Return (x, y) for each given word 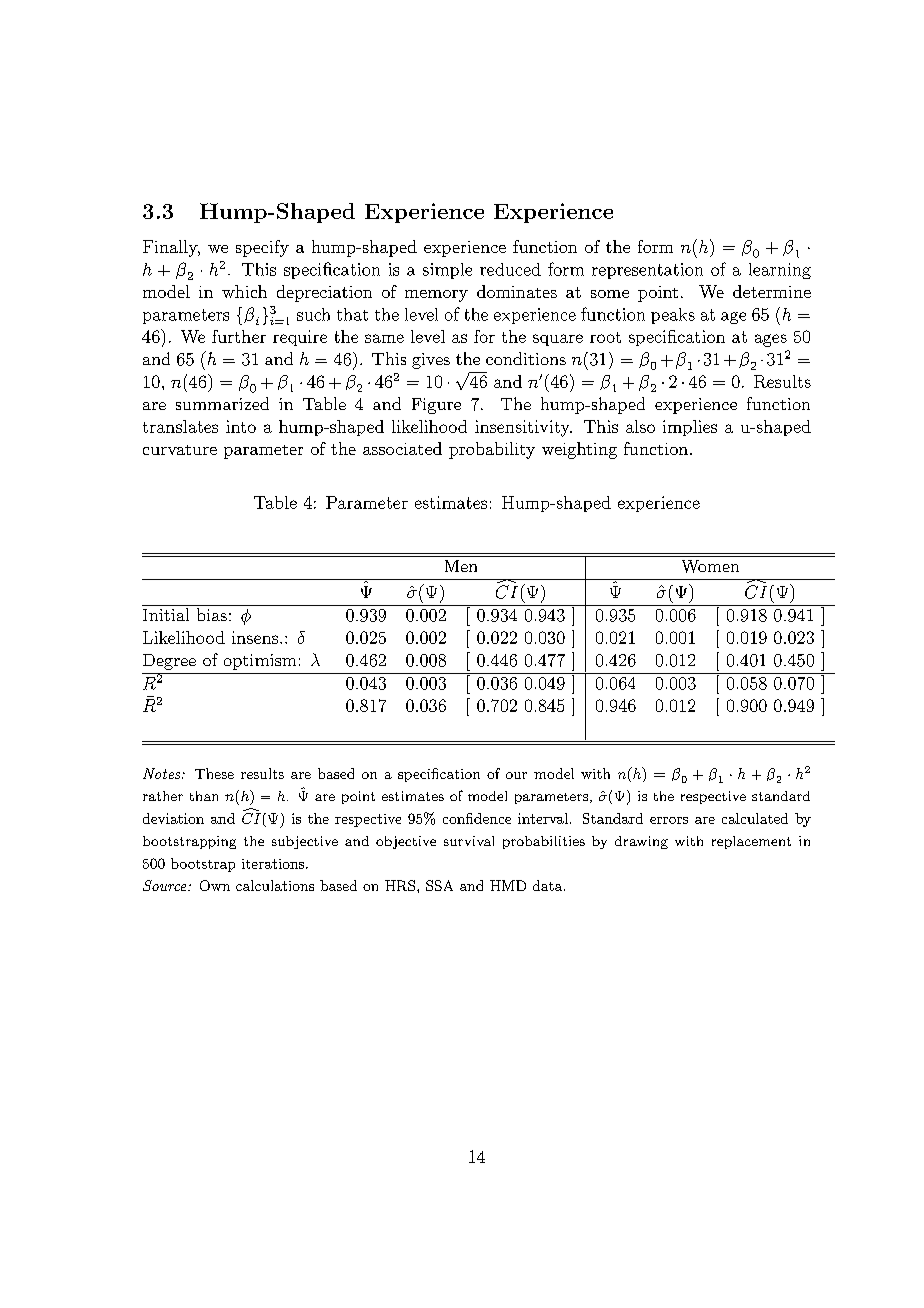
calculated (755, 818)
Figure (436, 406)
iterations (274, 864)
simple (447, 271)
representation (647, 271)
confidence (477, 818)
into (241, 426)
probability (492, 450)
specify (262, 248)
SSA (439, 885)
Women (710, 566)
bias (212, 614)
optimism (260, 662)
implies (690, 428)
